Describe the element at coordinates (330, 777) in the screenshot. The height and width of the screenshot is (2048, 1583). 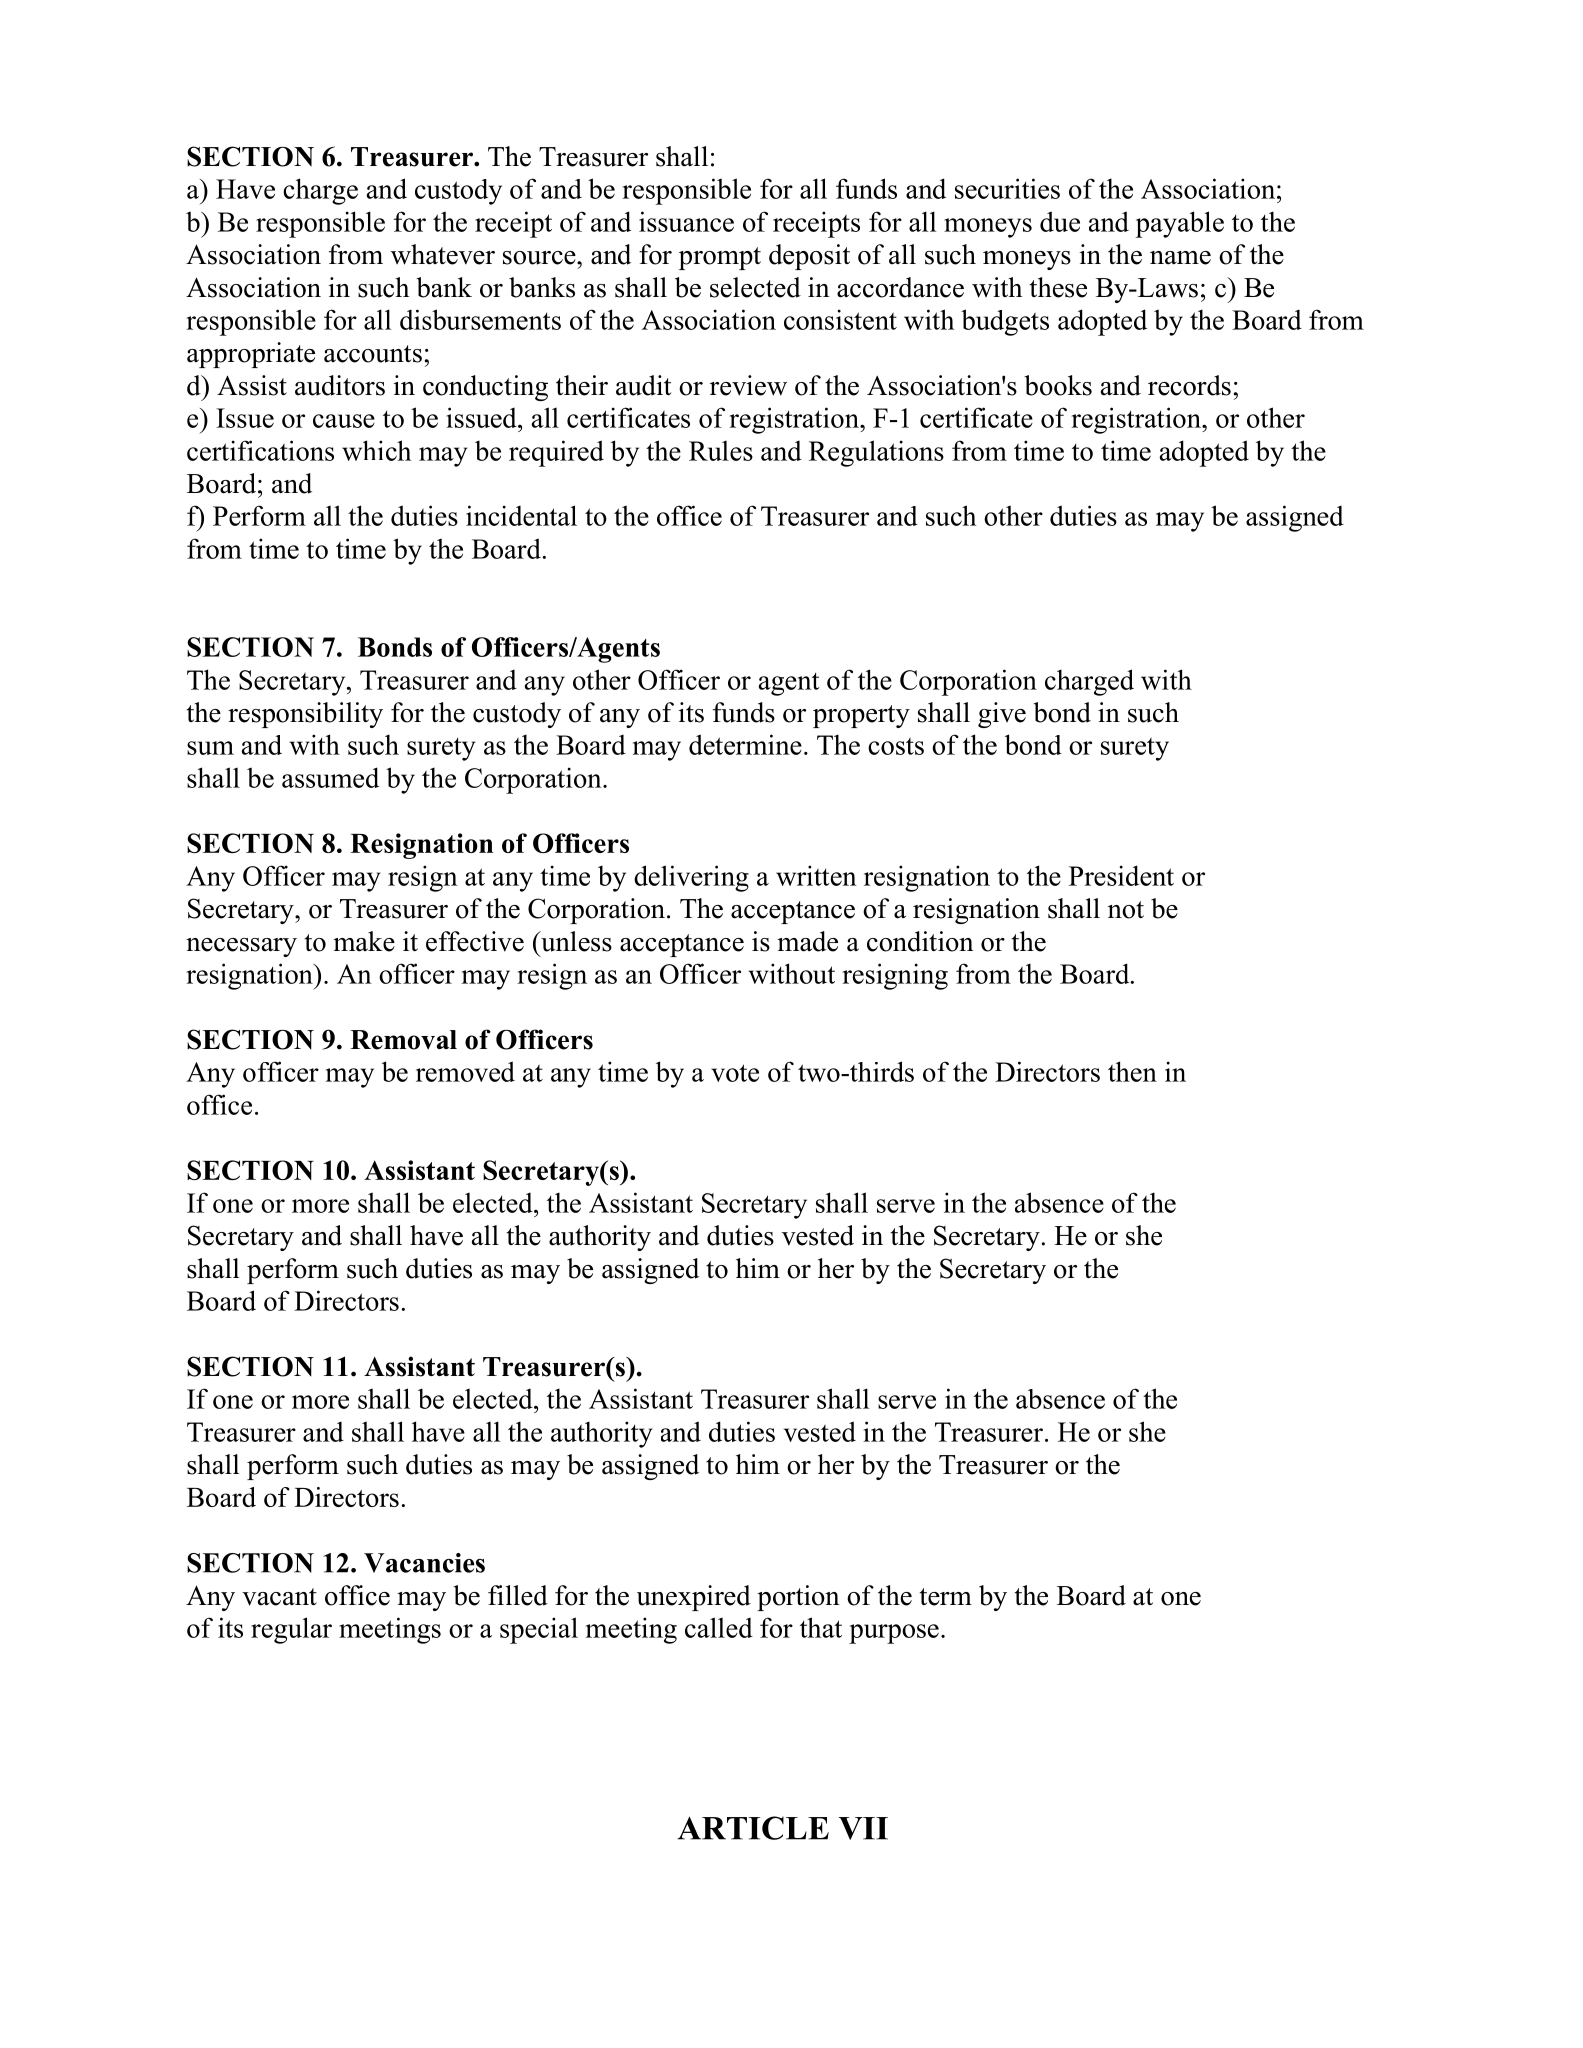
I see `assumed` at that location.
